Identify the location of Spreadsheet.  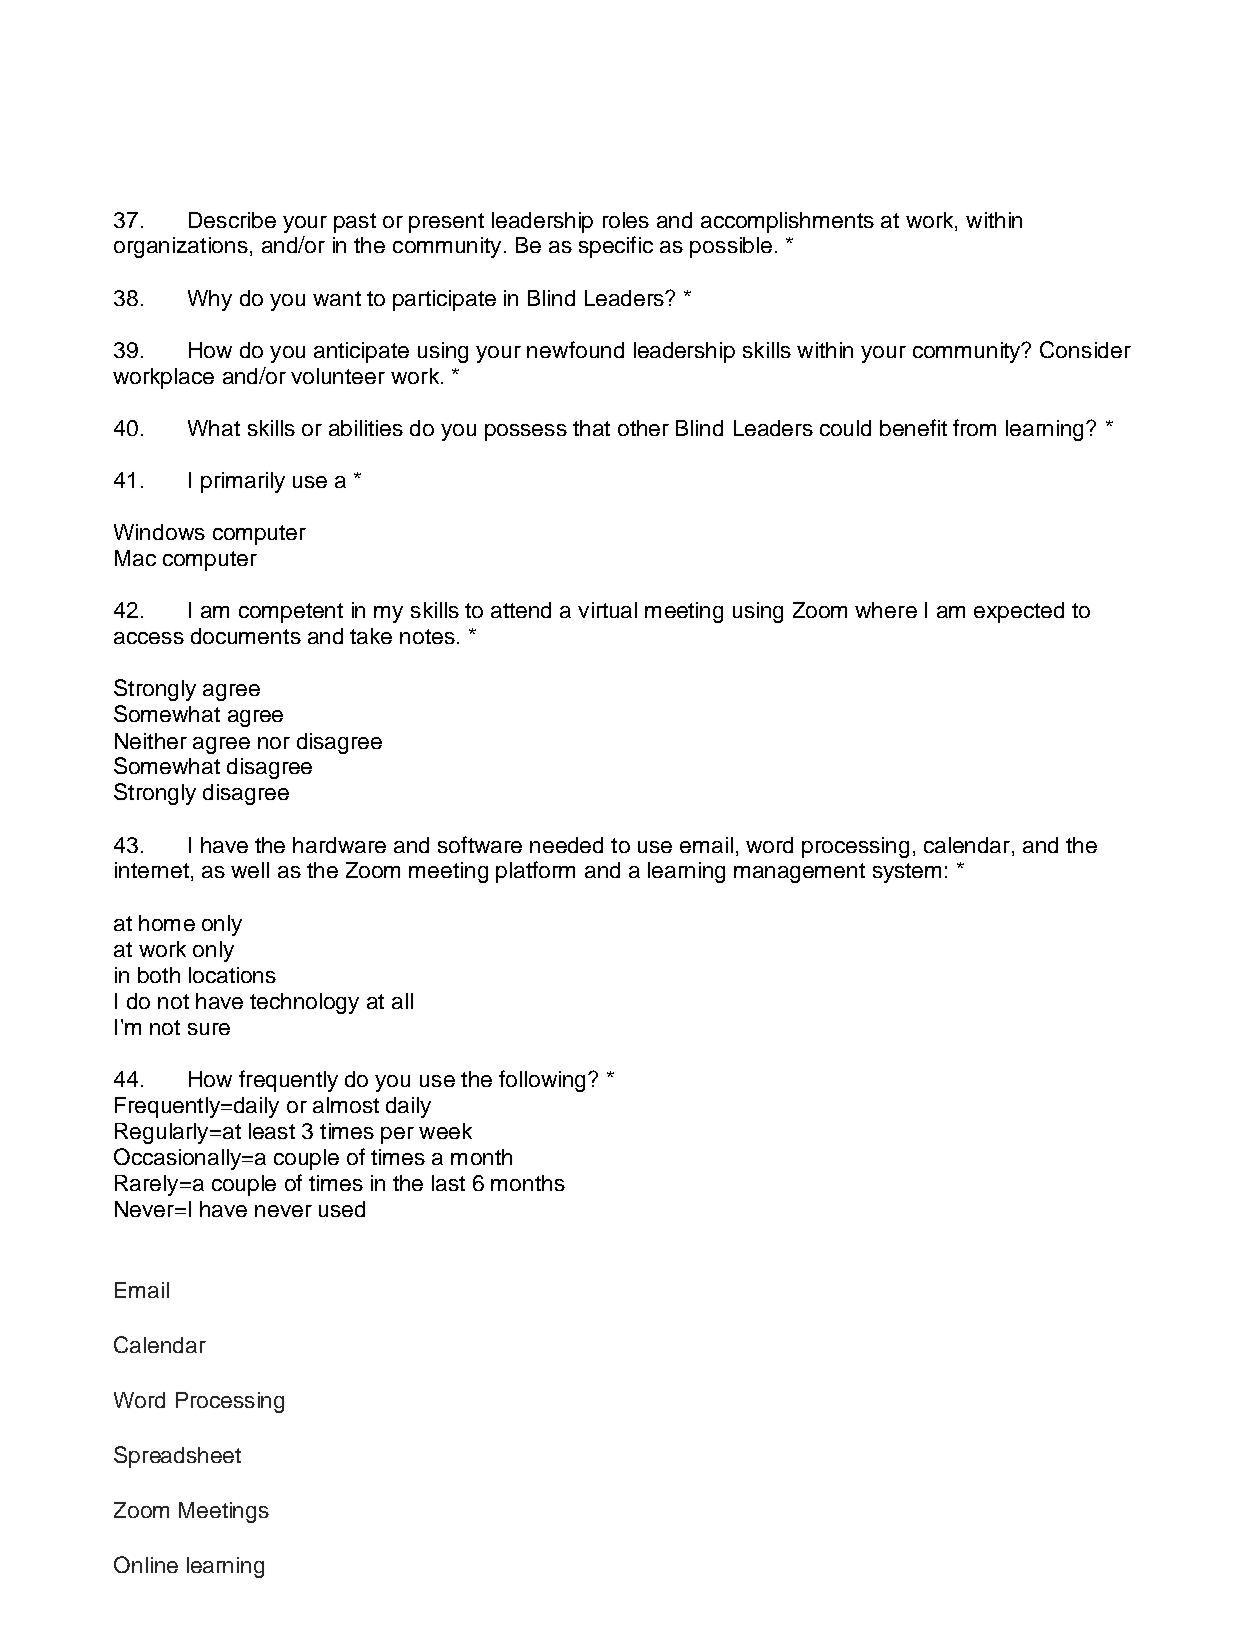
(177, 1457).
